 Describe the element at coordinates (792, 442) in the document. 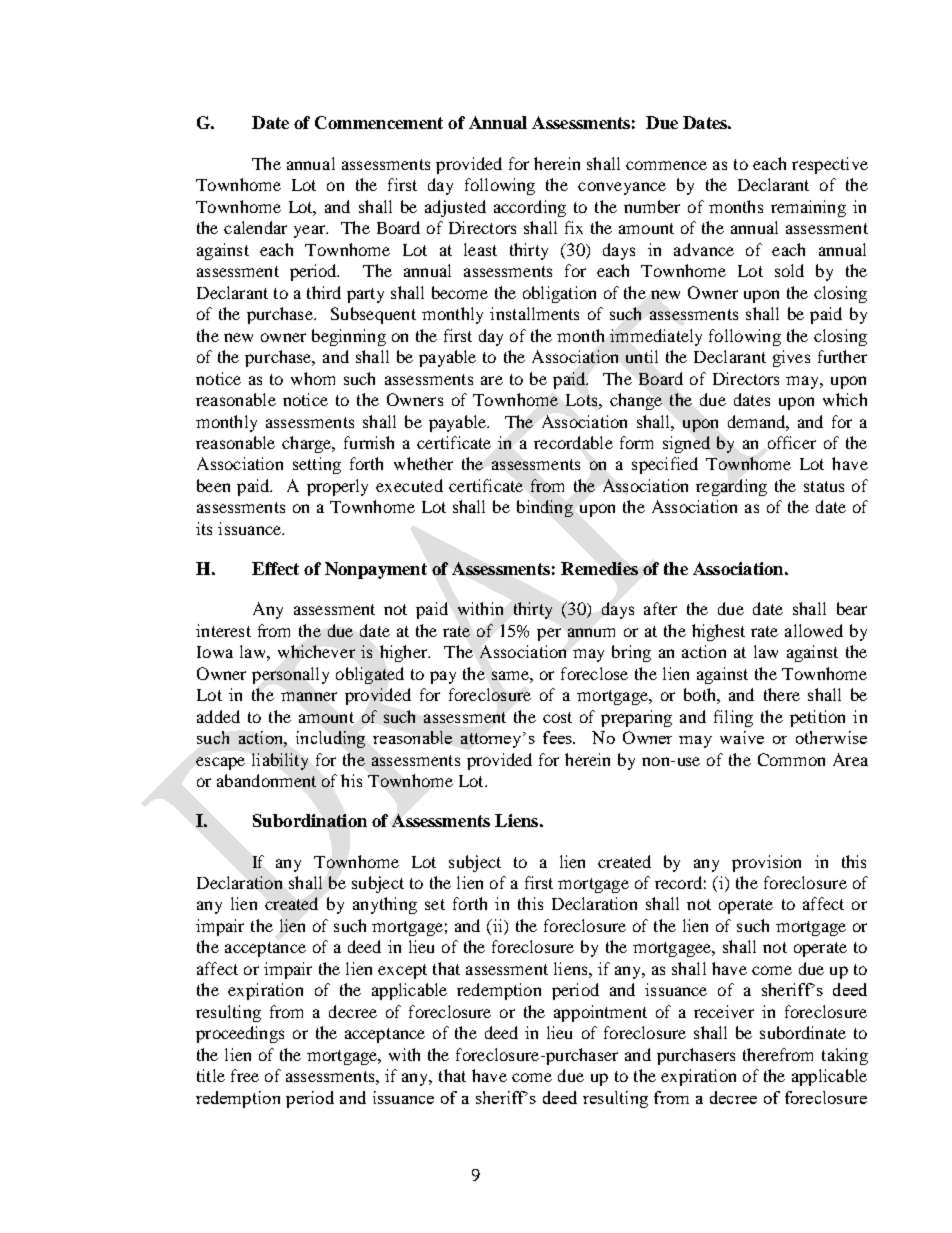

I see `officer` at that location.
